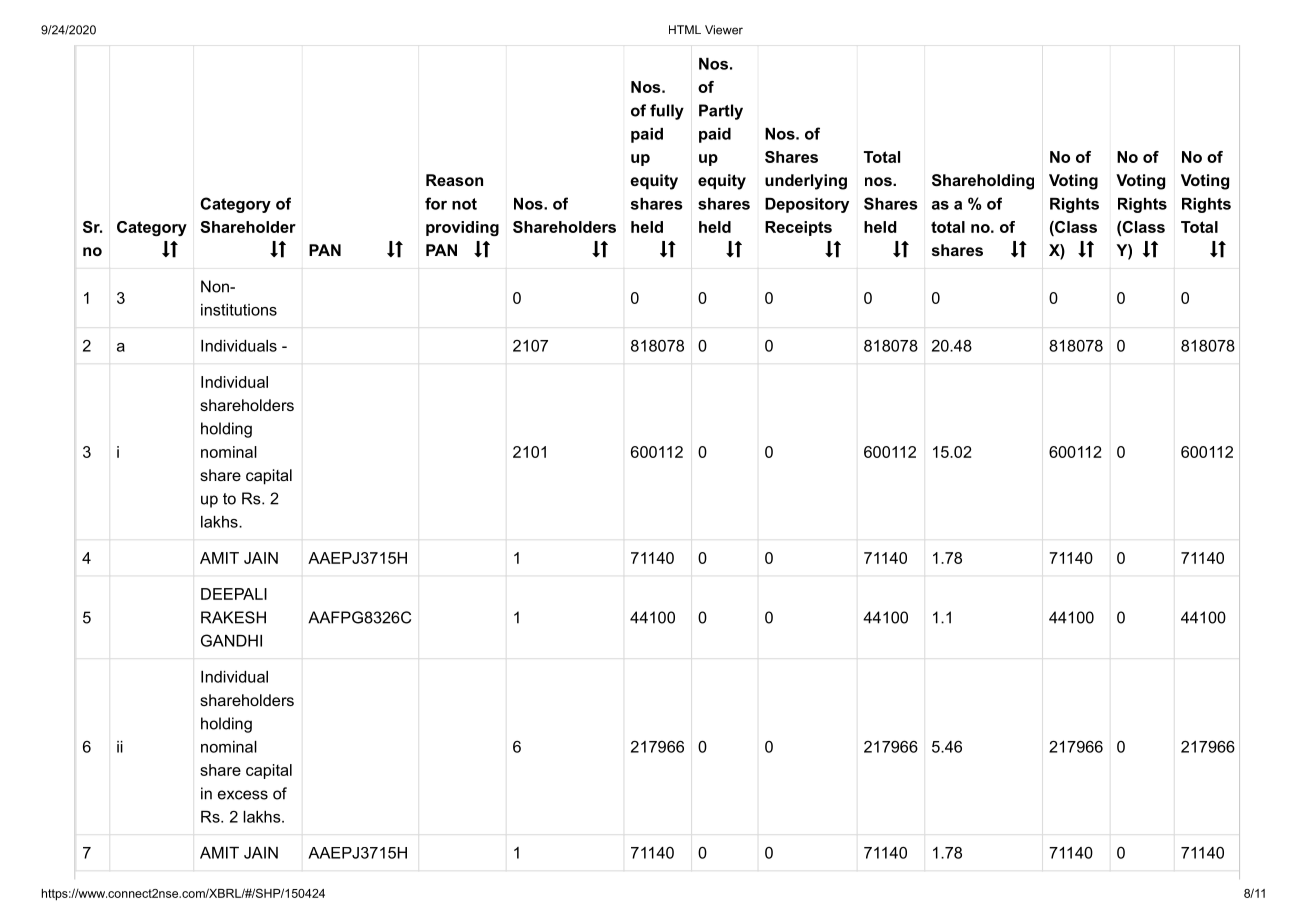 This document has width=1308, height=924. Describe the element at coordinates (798, 228) in the document. I see `Receipts` at that location.
